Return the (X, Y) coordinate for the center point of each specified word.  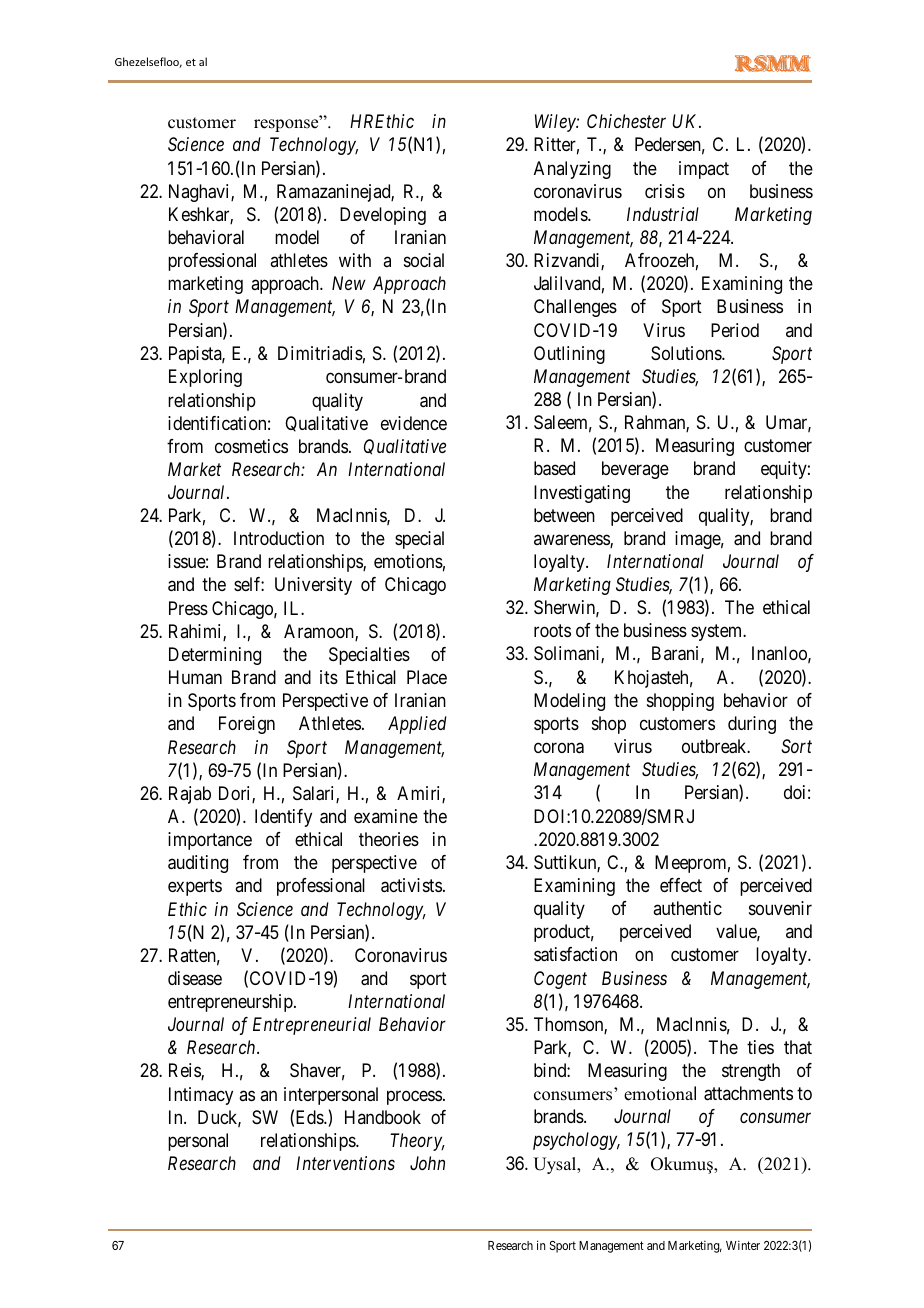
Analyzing (572, 170)
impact (704, 170)
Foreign (247, 725)
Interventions (345, 1163)
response (287, 125)
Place (427, 677)
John (427, 1163)
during (752, 725)
